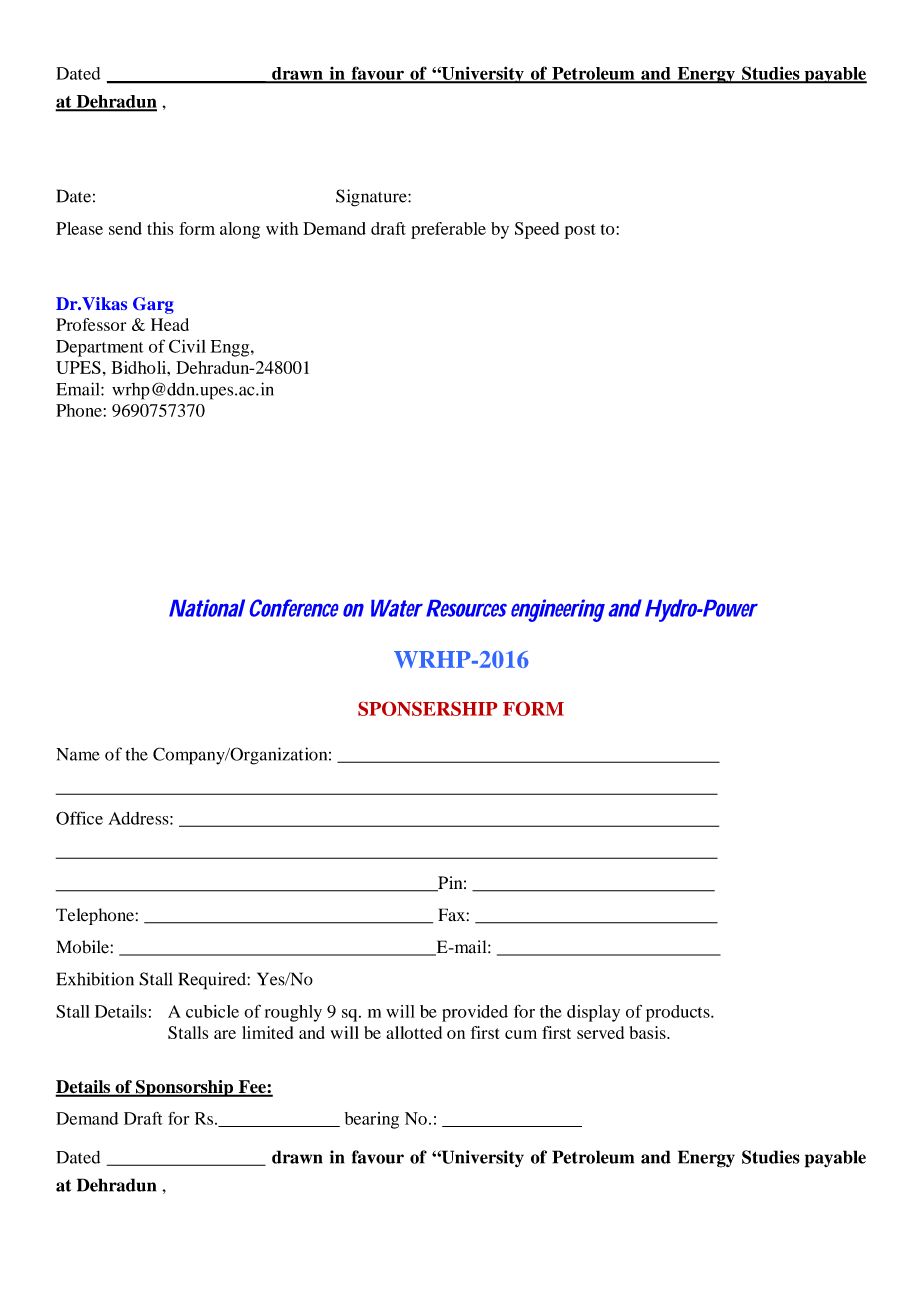  What do you see at coordinates (293, 1013) in the page?
I see `roughly` at bounding box center [293, 1013].
